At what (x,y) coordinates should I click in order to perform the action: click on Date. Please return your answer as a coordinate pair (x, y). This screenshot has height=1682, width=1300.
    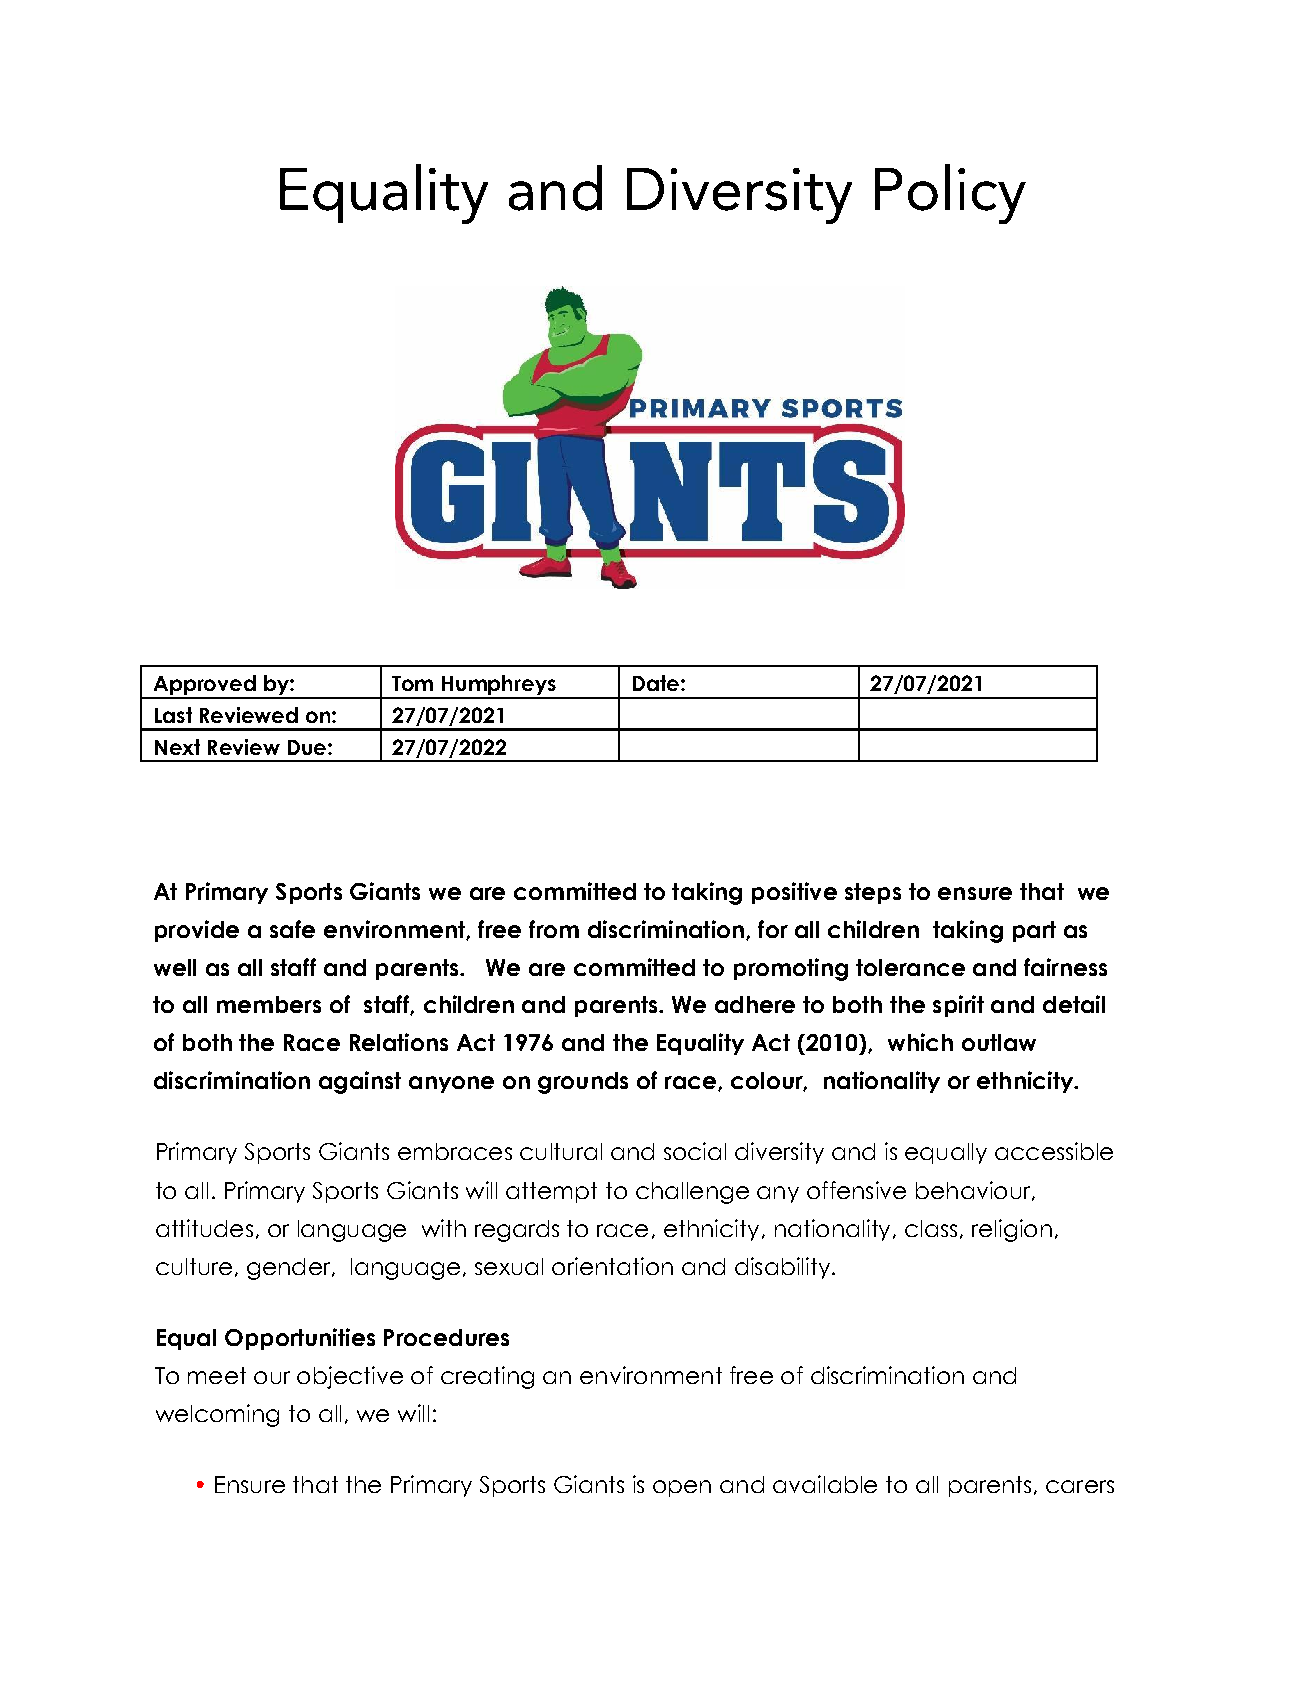
    Looking at the image, I should click on (656, 683).
